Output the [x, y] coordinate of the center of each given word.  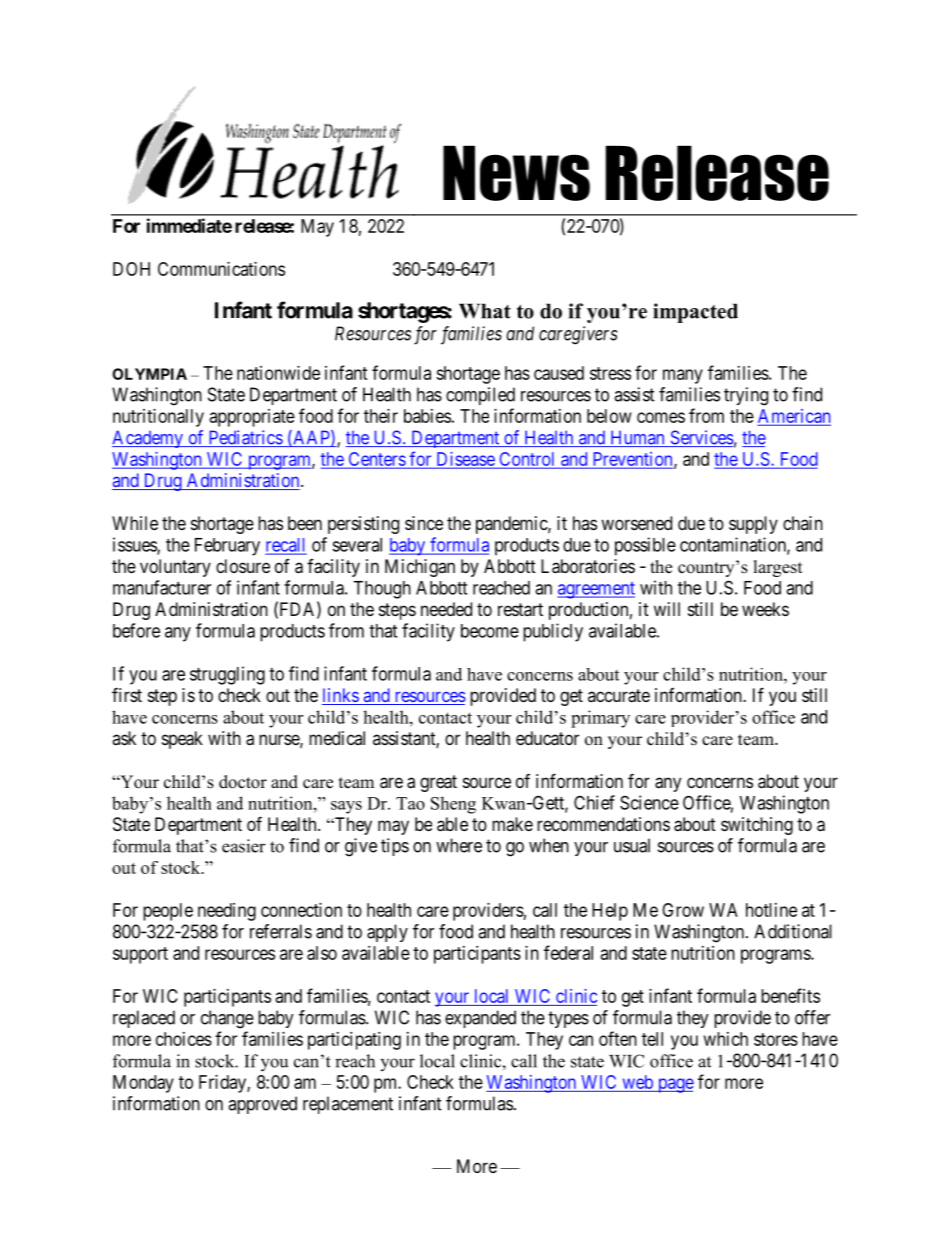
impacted [695, 313]
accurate [619, 696]
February [227, 547]
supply [753, 525]
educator [547, 738]
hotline [771, 910]
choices [184, 1039]
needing [227, 912]
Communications [221, 269]
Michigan [420, 568]
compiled [480, 396]
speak [182, 740]
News [516, 173]
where [459, 845]
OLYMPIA [149, 374]
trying [746, 396]
